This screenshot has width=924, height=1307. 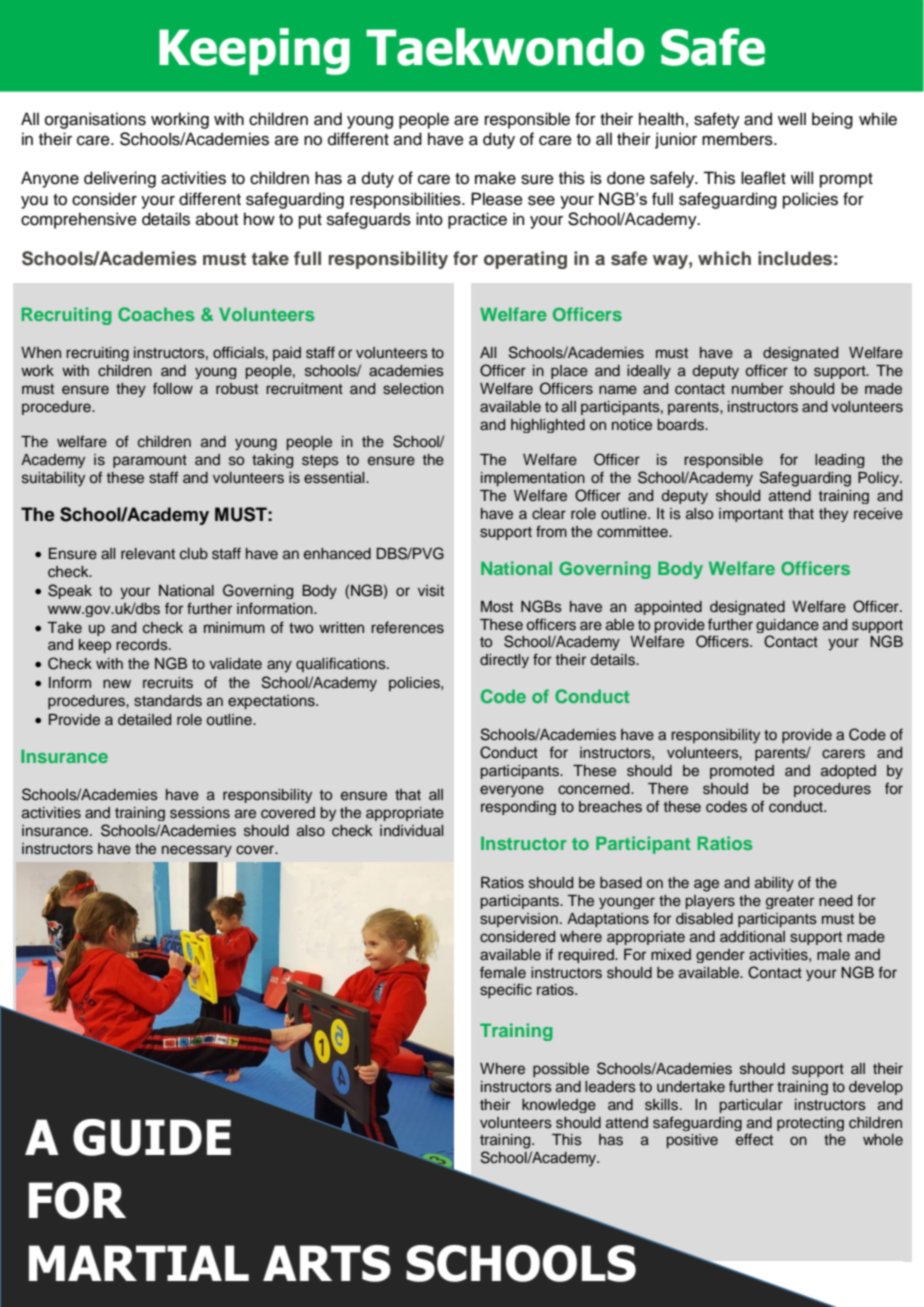 I want to click on number, so click(x=757, y=389).
